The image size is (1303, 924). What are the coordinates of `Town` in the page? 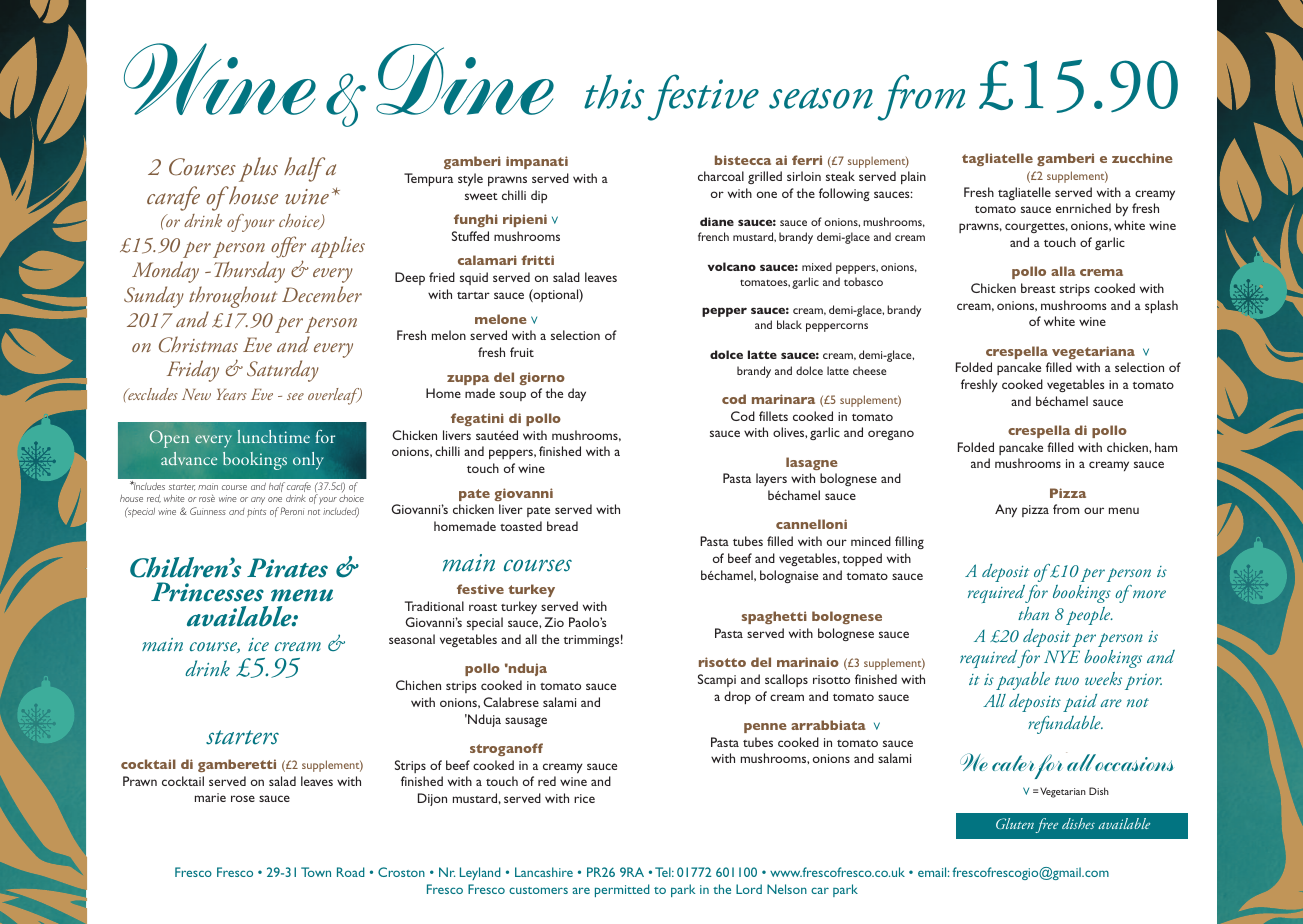 It's located at (316, 872).
